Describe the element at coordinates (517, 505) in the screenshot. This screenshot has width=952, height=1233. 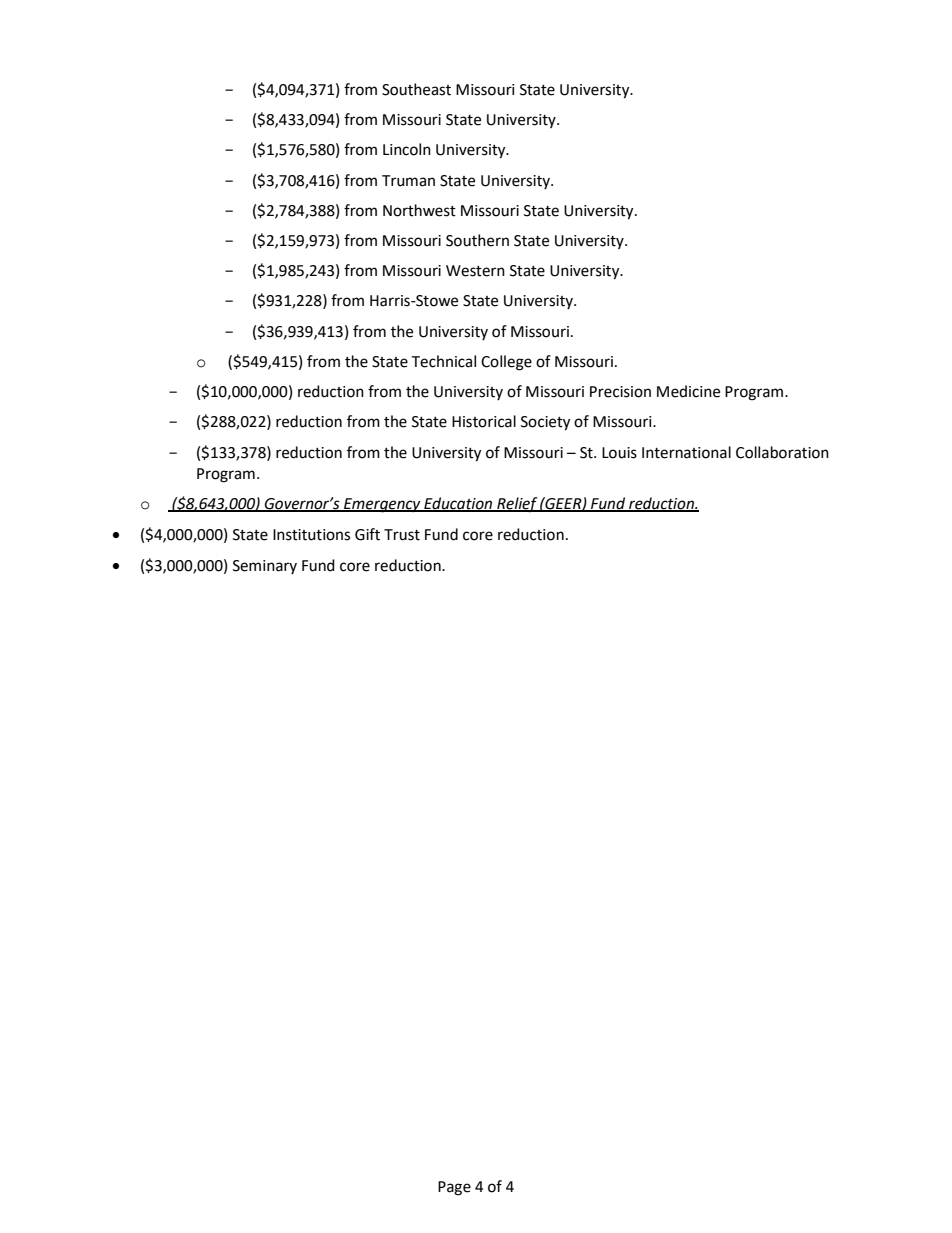
I see `Relief` at that location.
